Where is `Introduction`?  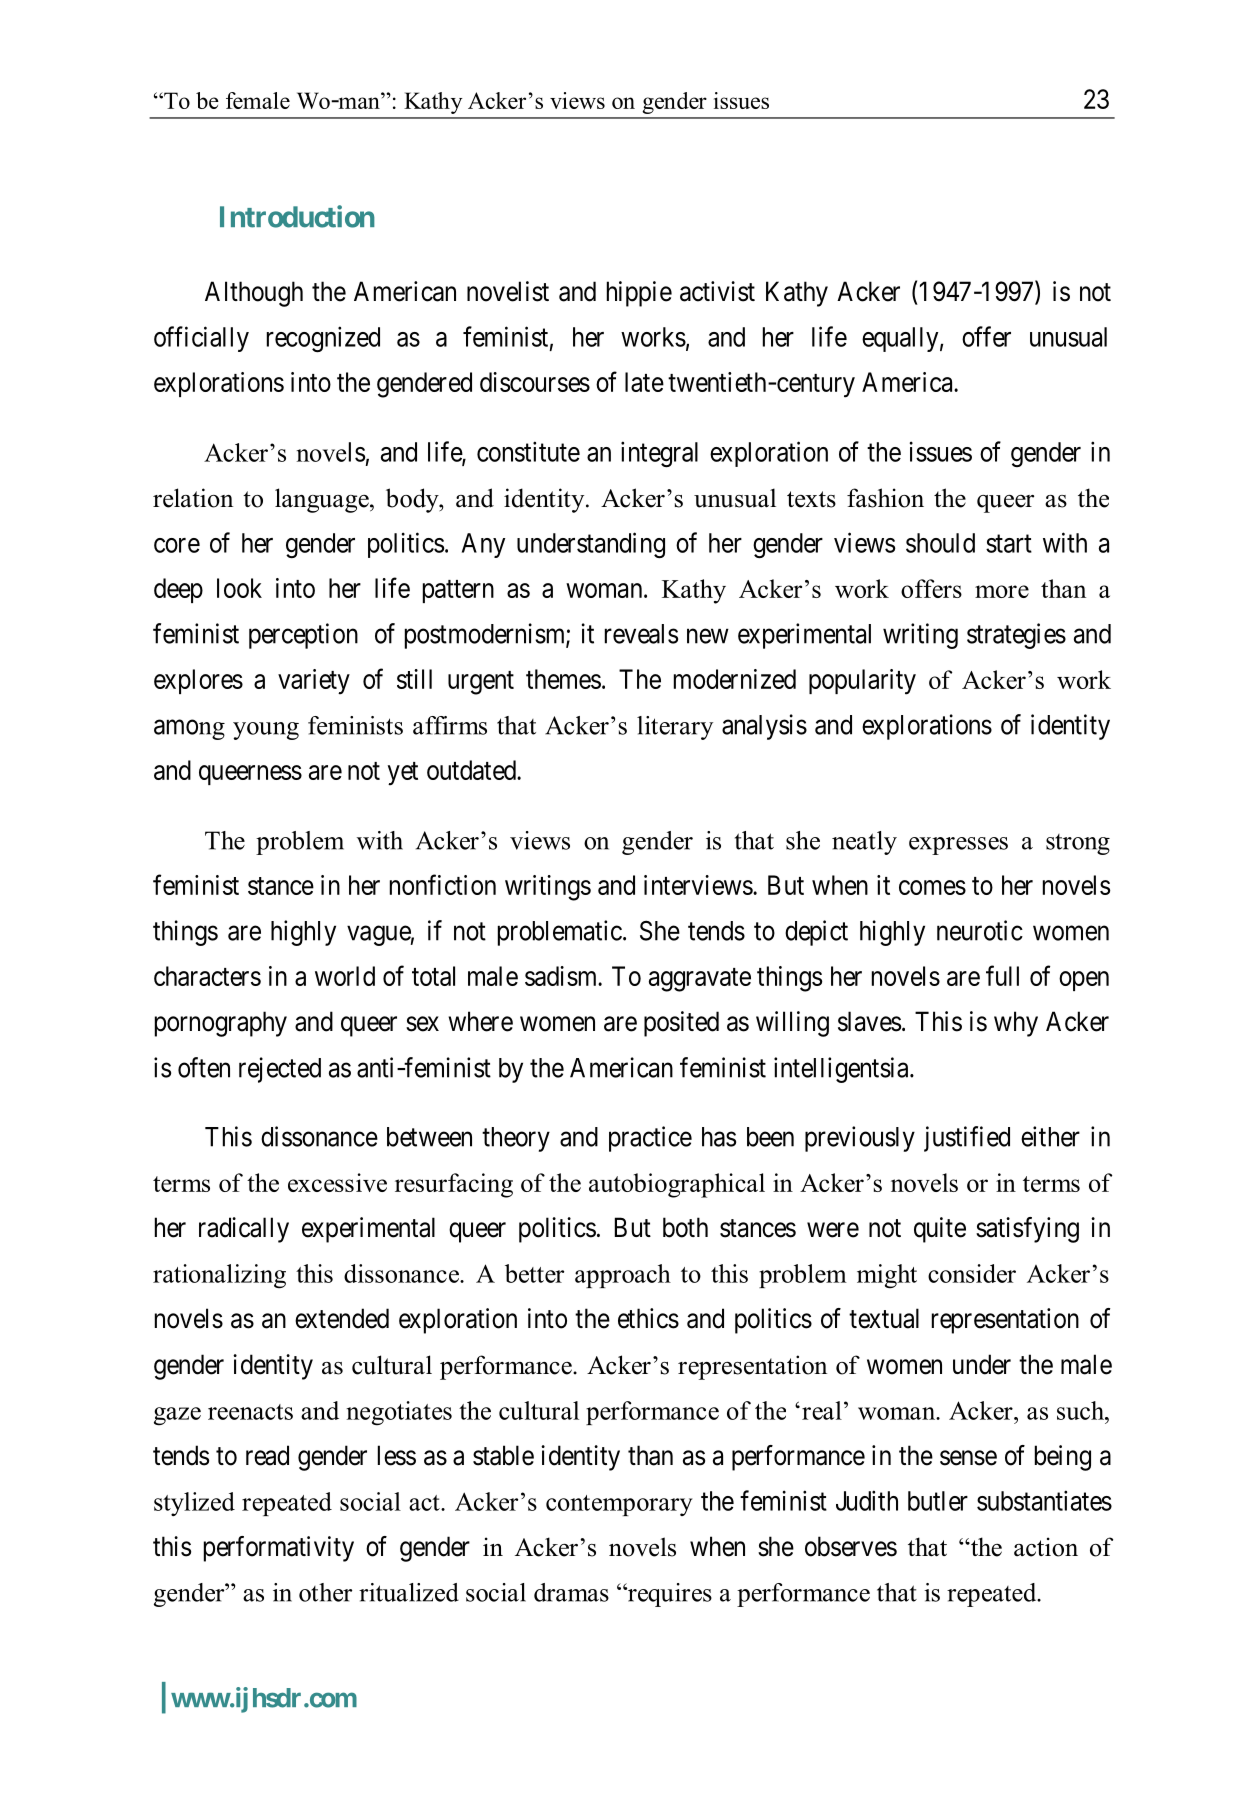
Introduction is located at coordinates (297, 216).
